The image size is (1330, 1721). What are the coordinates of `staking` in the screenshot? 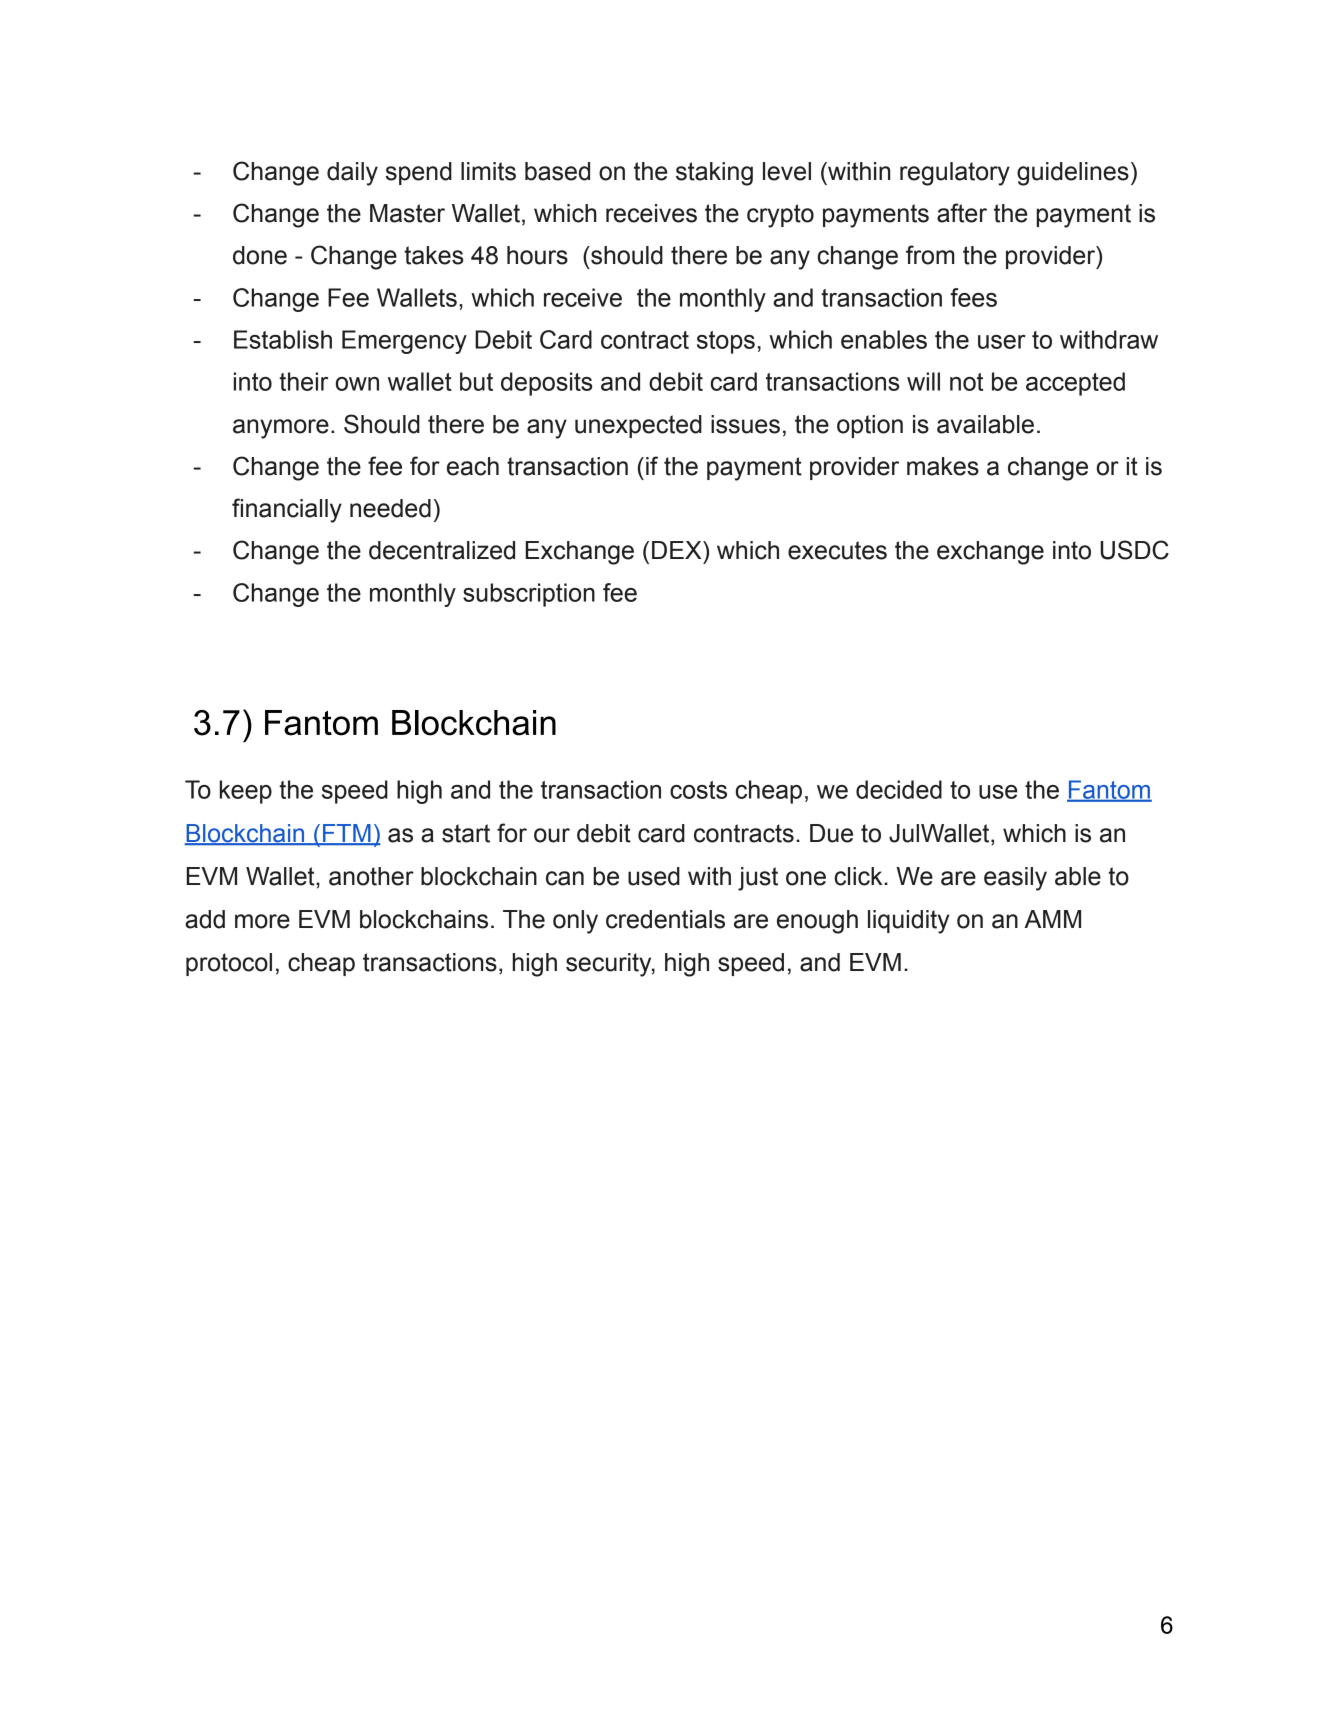 It's located at (714, 174).
